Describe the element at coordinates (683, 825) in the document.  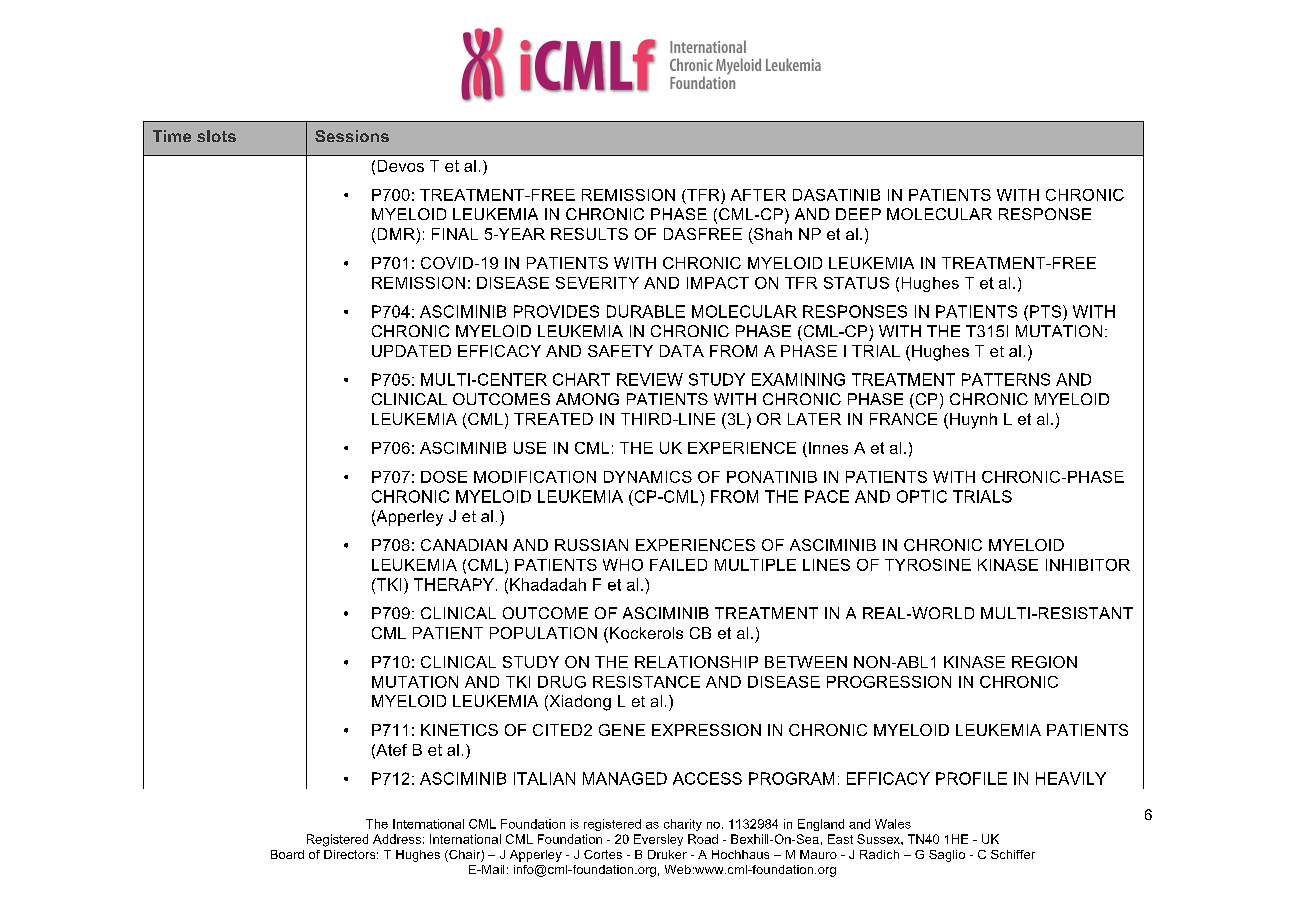
I see `charity` at that location.
